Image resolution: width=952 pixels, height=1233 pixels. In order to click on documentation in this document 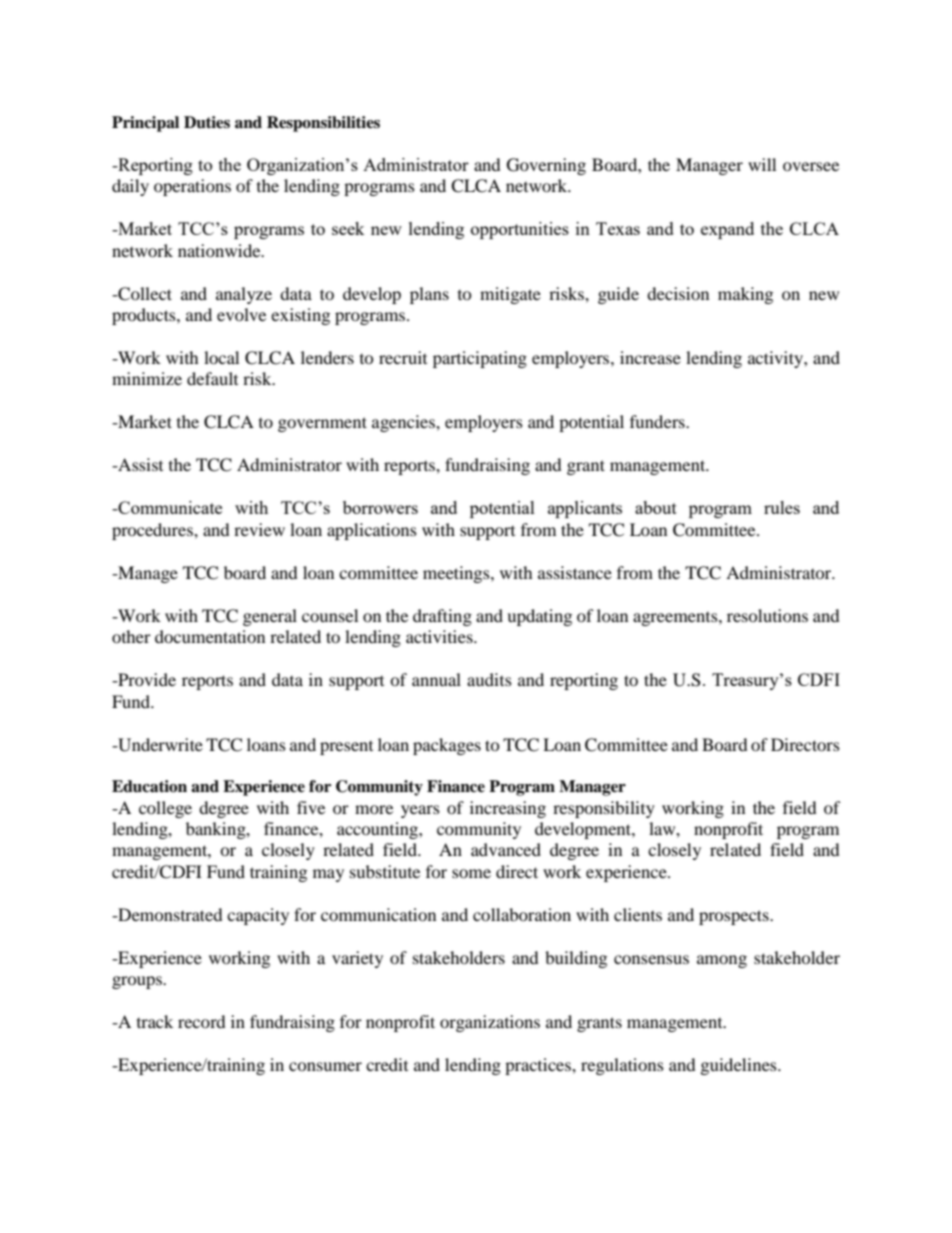, I will do `click(210, 636)`.
